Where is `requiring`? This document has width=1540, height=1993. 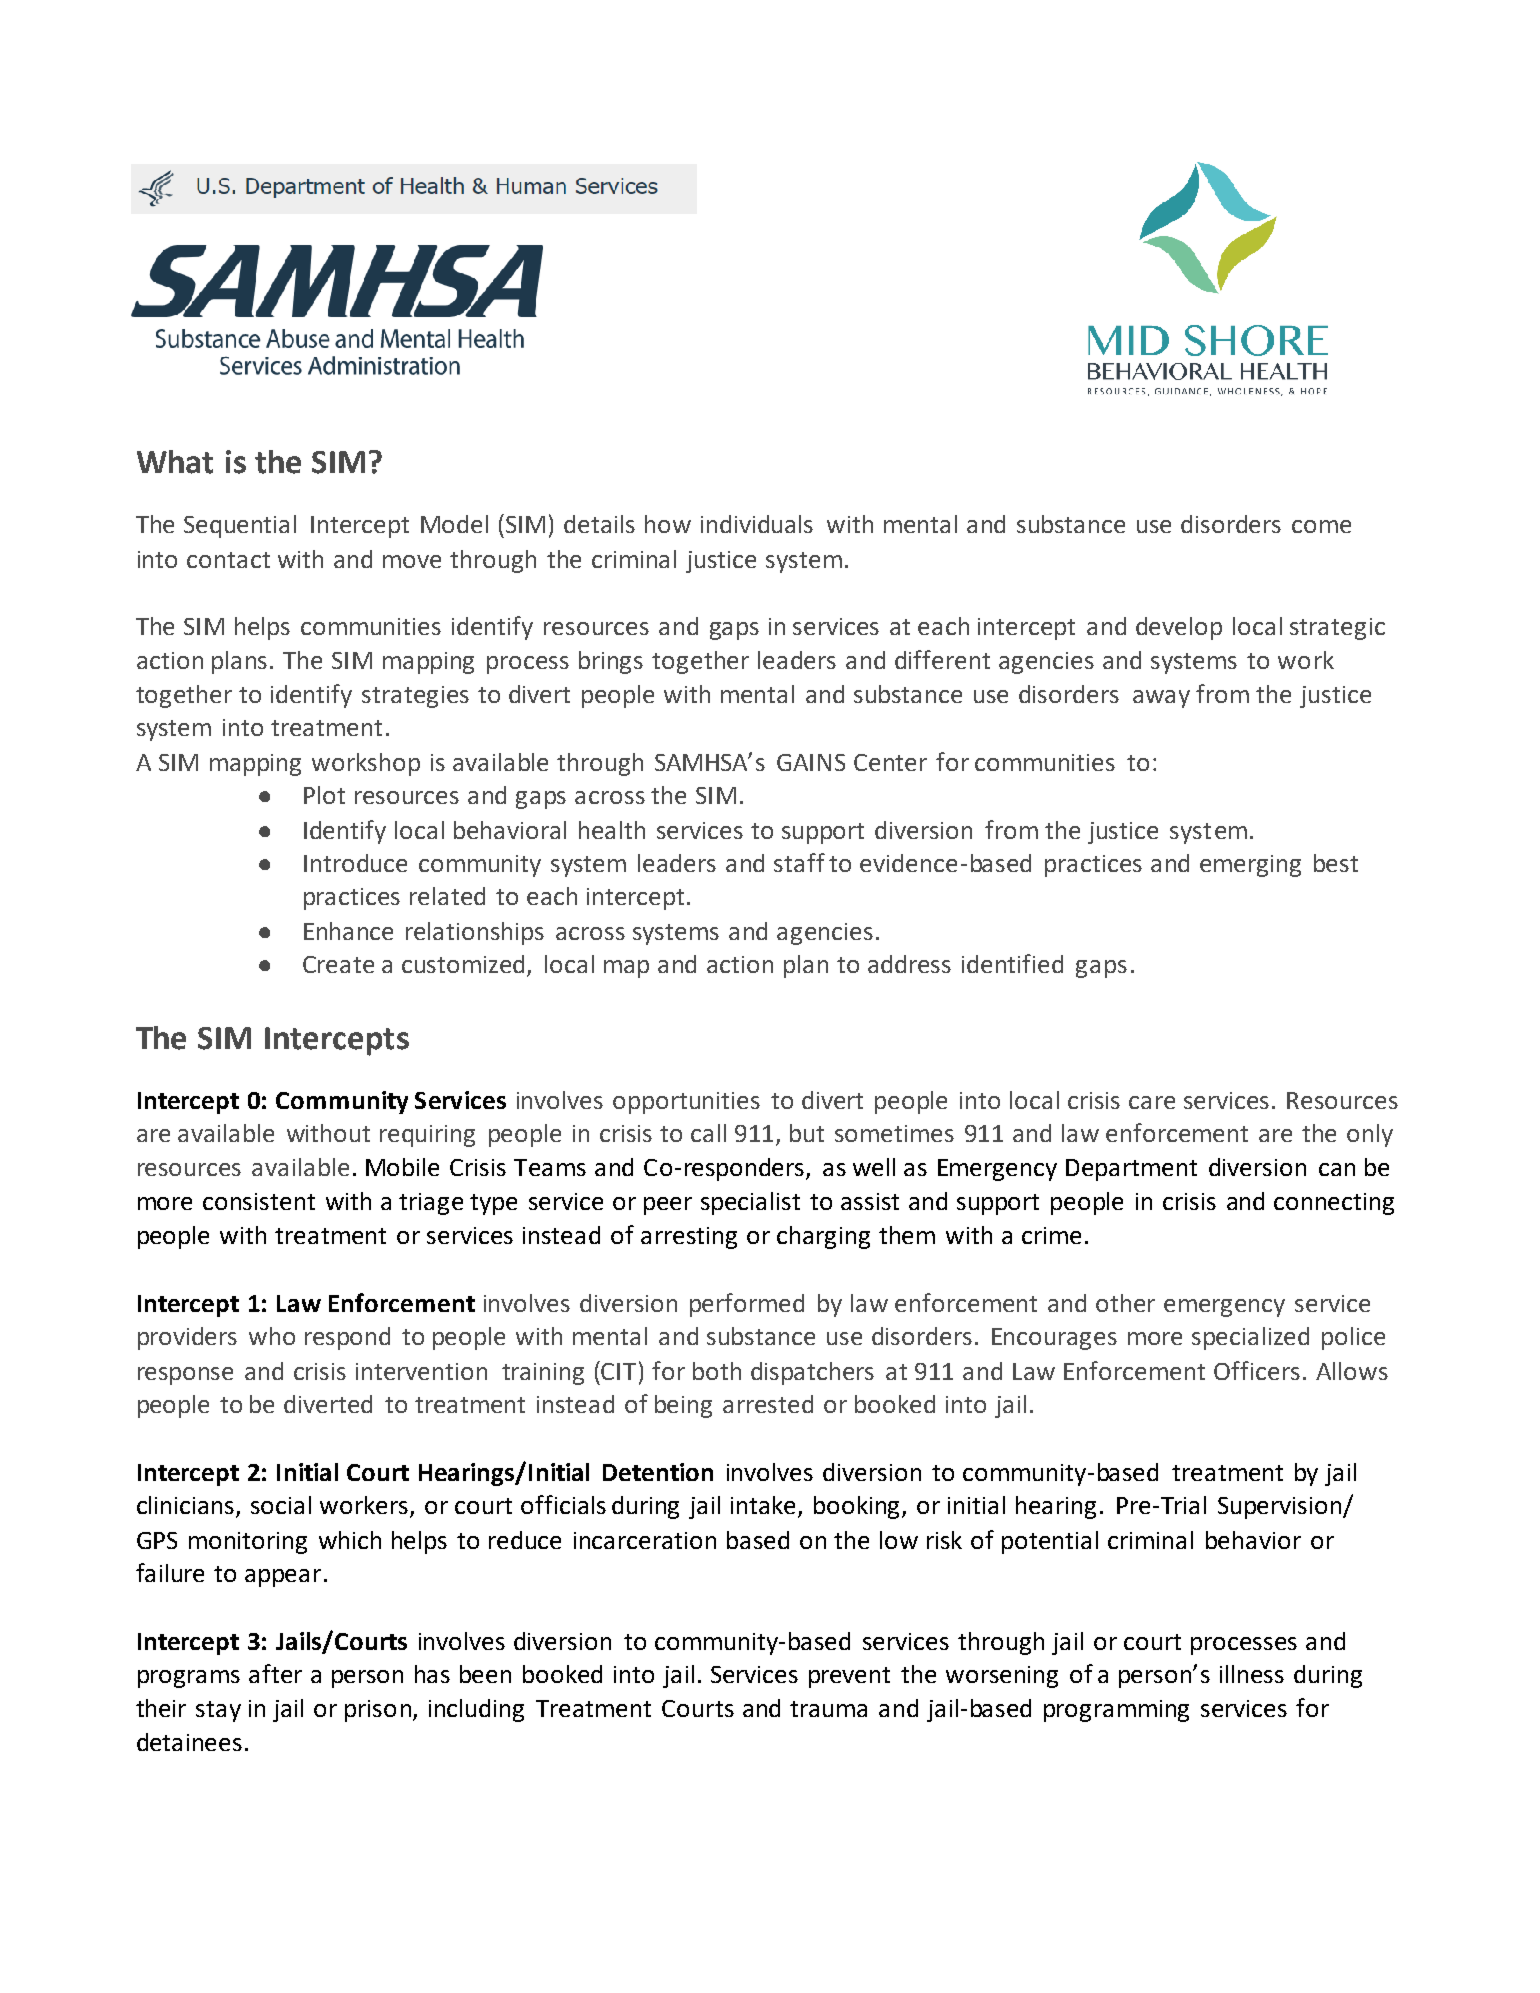 requiring is located at coordinates (427, 1136).
